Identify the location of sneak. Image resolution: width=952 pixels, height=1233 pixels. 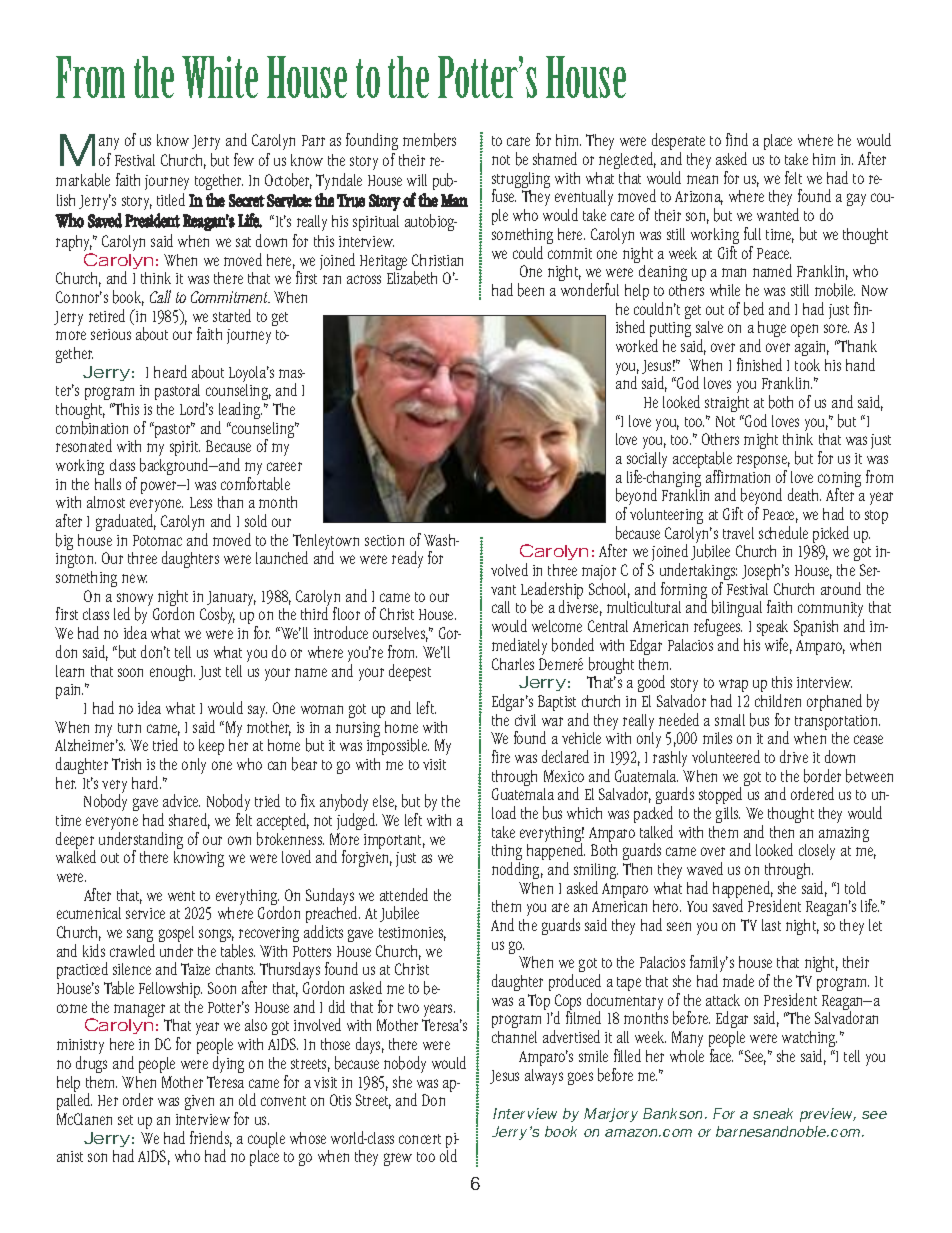
(773, 1113).
